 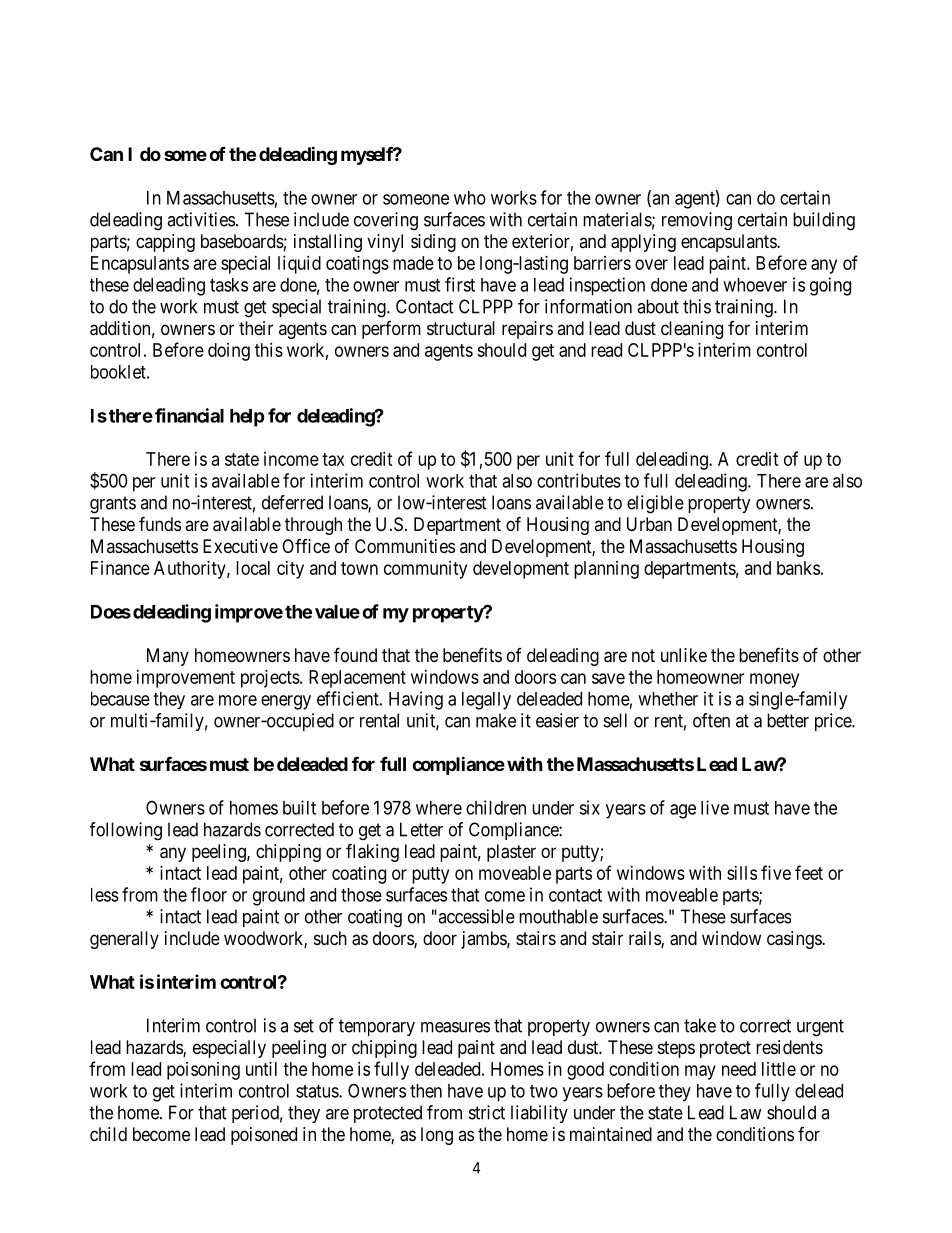 What do you see at coordinates (160, 523) in the screenshot?
I see `funds` at bounding box center [160, 523].
